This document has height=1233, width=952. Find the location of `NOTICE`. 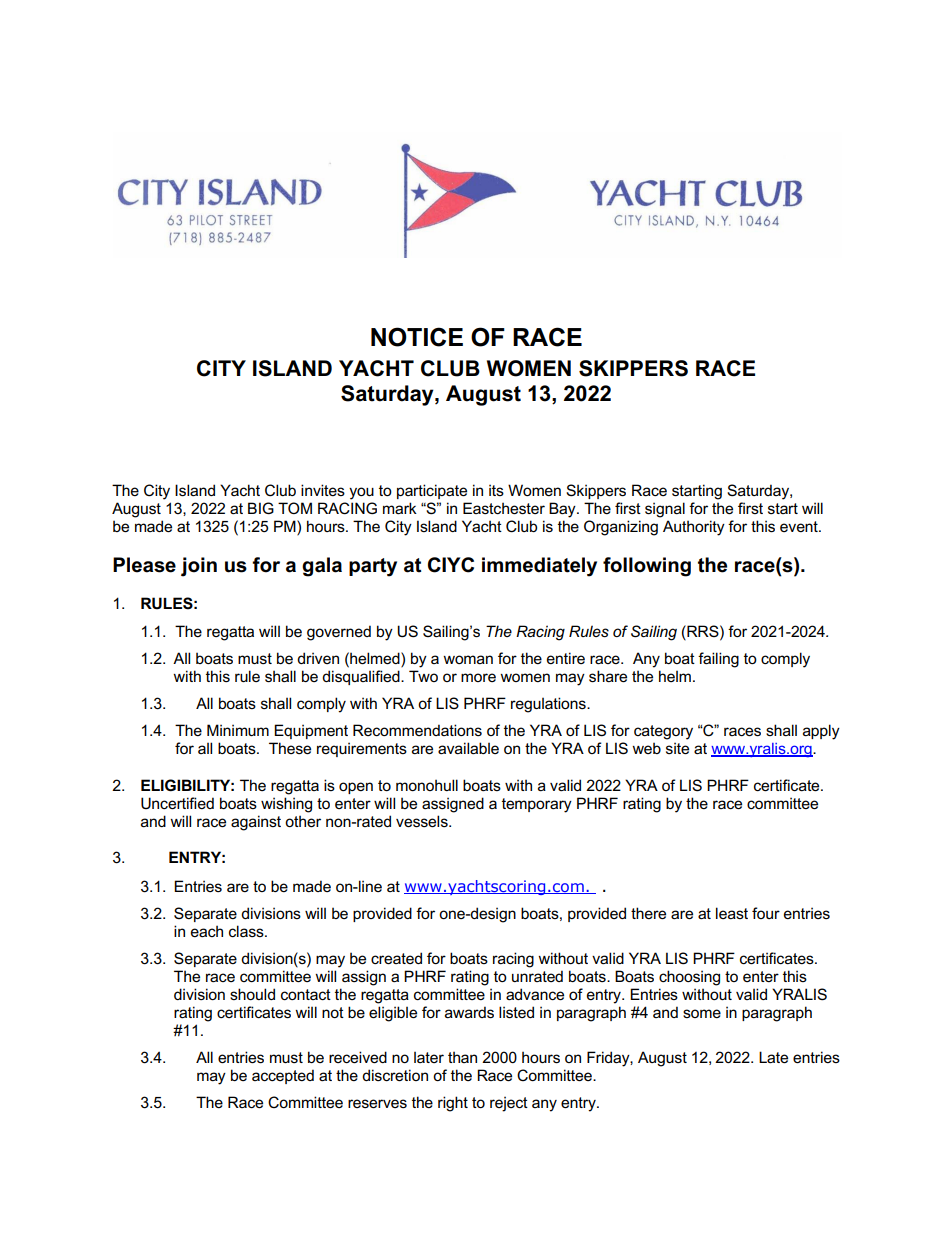

NOTICE is located at coordinates (417, 337).
